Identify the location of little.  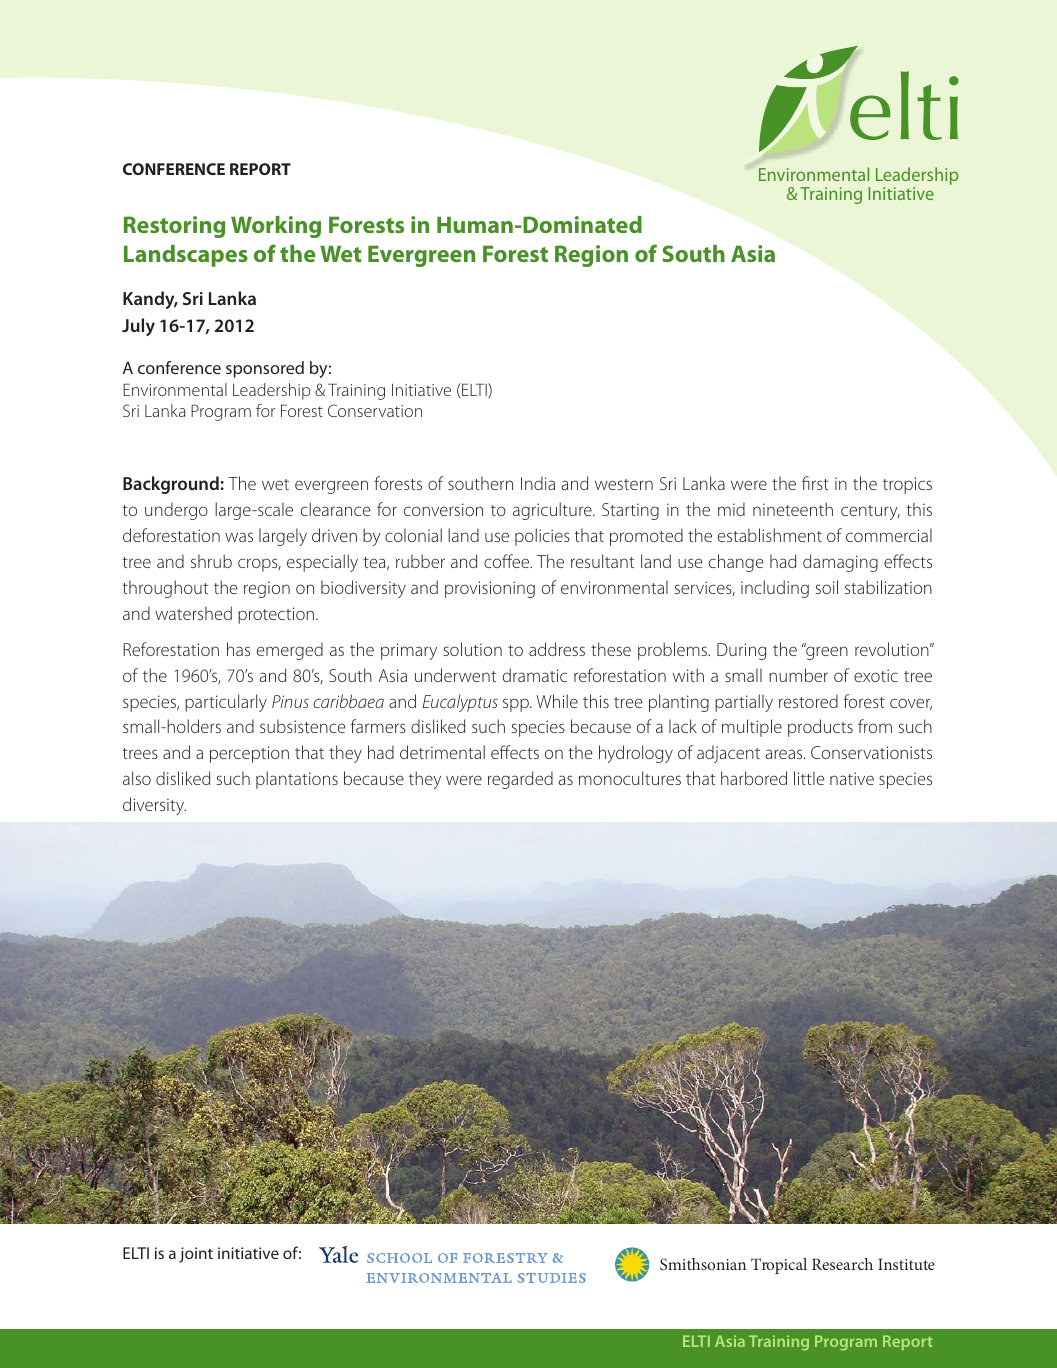
(809, 778).
